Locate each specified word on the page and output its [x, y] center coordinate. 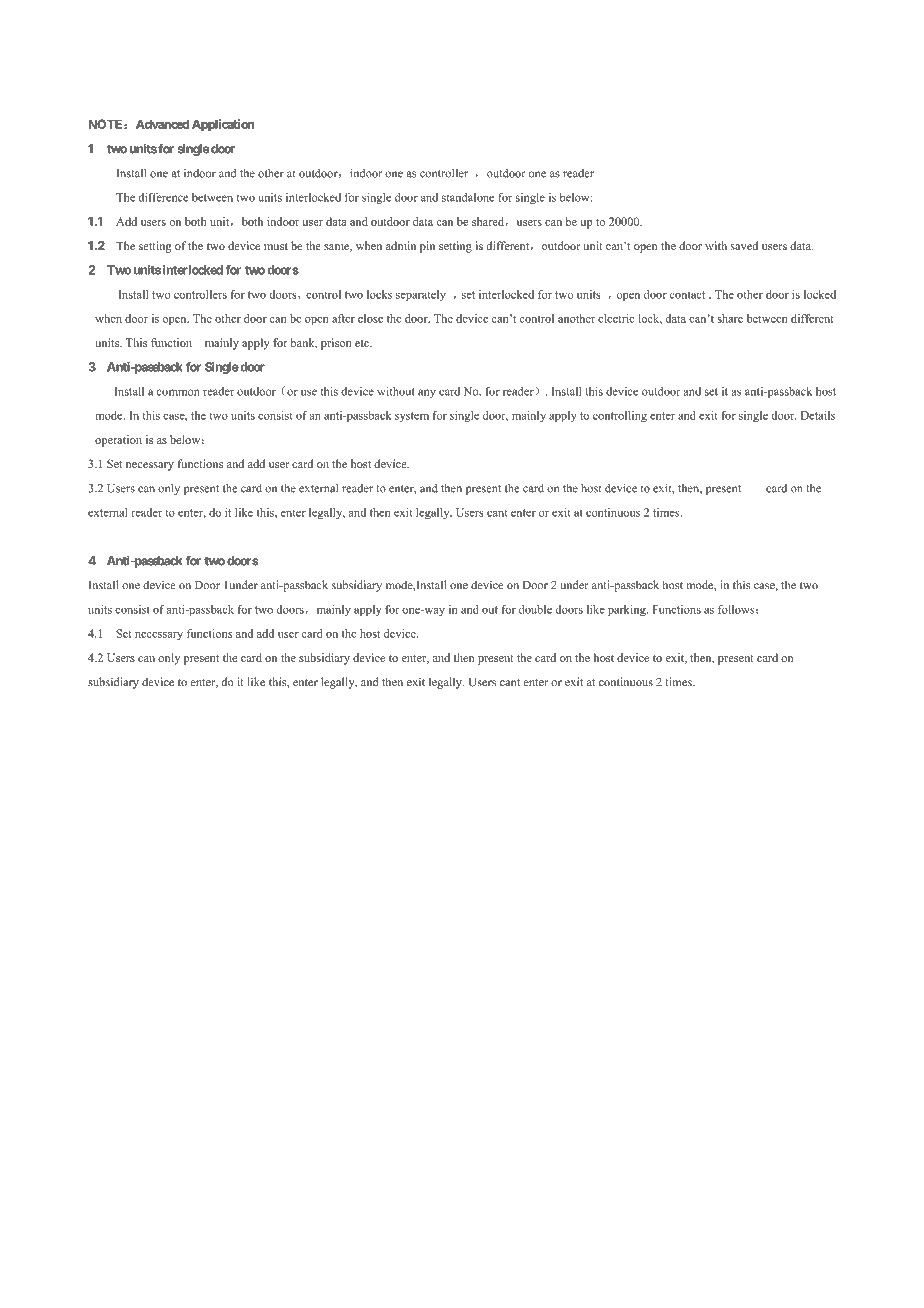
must [276, 246]
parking [628, 610]
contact [687, 295]
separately [421, 295]
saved [744, 245]
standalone [468, 197]
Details [818, 415]
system [412, 417]
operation [118, 441]
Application [223, 125]
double [535, 609]
